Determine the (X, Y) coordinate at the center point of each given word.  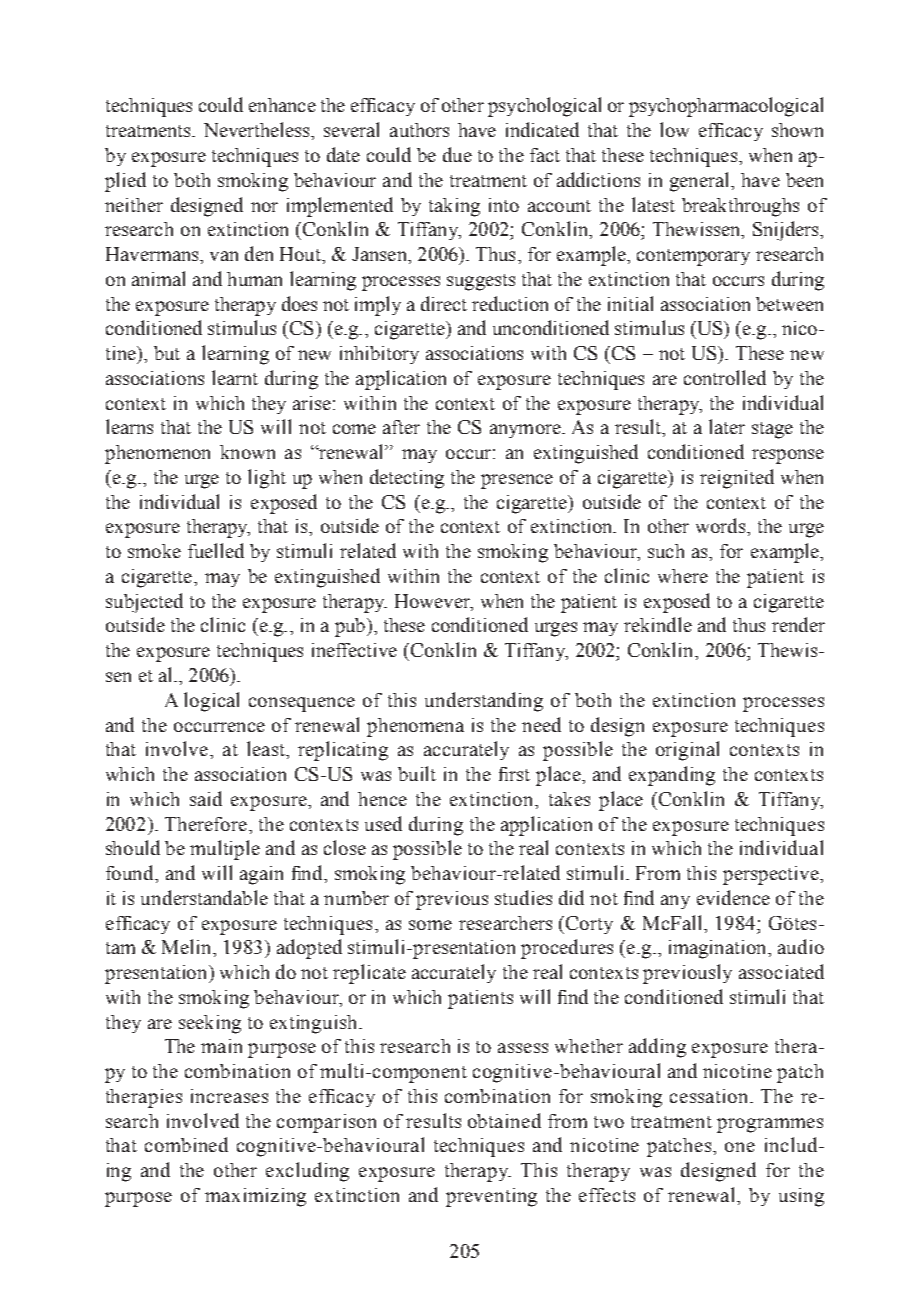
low (674, 129)
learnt (235, 377)
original (687, 751)
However (433, 601)
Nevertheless (258, 129)
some (430, 925)
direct (444, 303)
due (457, 154)
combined (186, 1144)
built (417, 773)
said (206, 798)
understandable (204, 897)
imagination (719, 949)
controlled (725, 377)
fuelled (216, 550)
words (720, 525)
